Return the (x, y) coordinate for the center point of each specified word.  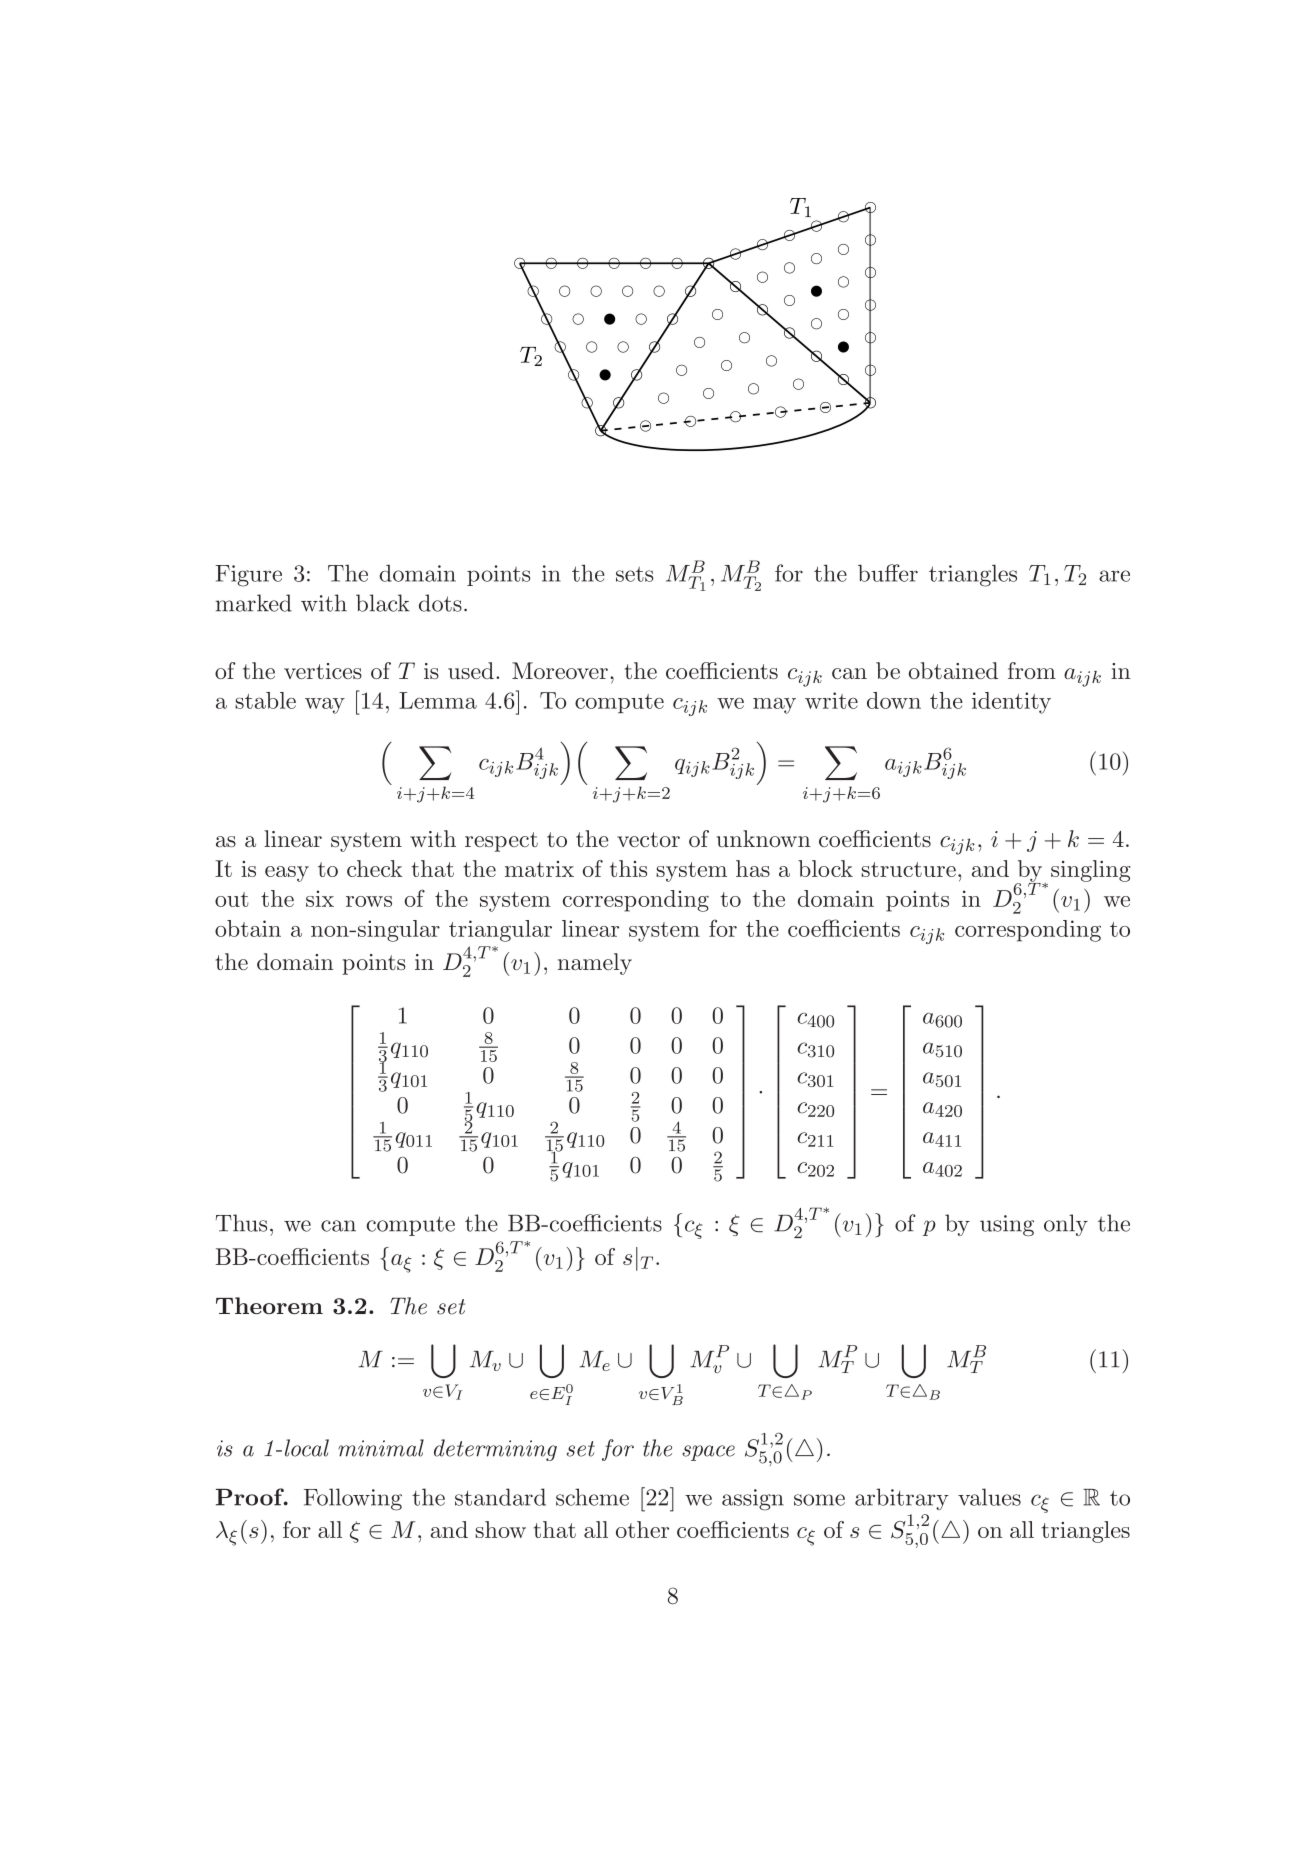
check (375, 868)
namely (595, 964)
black (383, 603)
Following (353, 1499)
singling (1091, 871)
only (1066, 1225)
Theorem (269, 1305)
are (1114, 576)
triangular (500, 931)
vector (648, 839)
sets (634, 574)
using (1007, 1225)
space (708, 1453)
